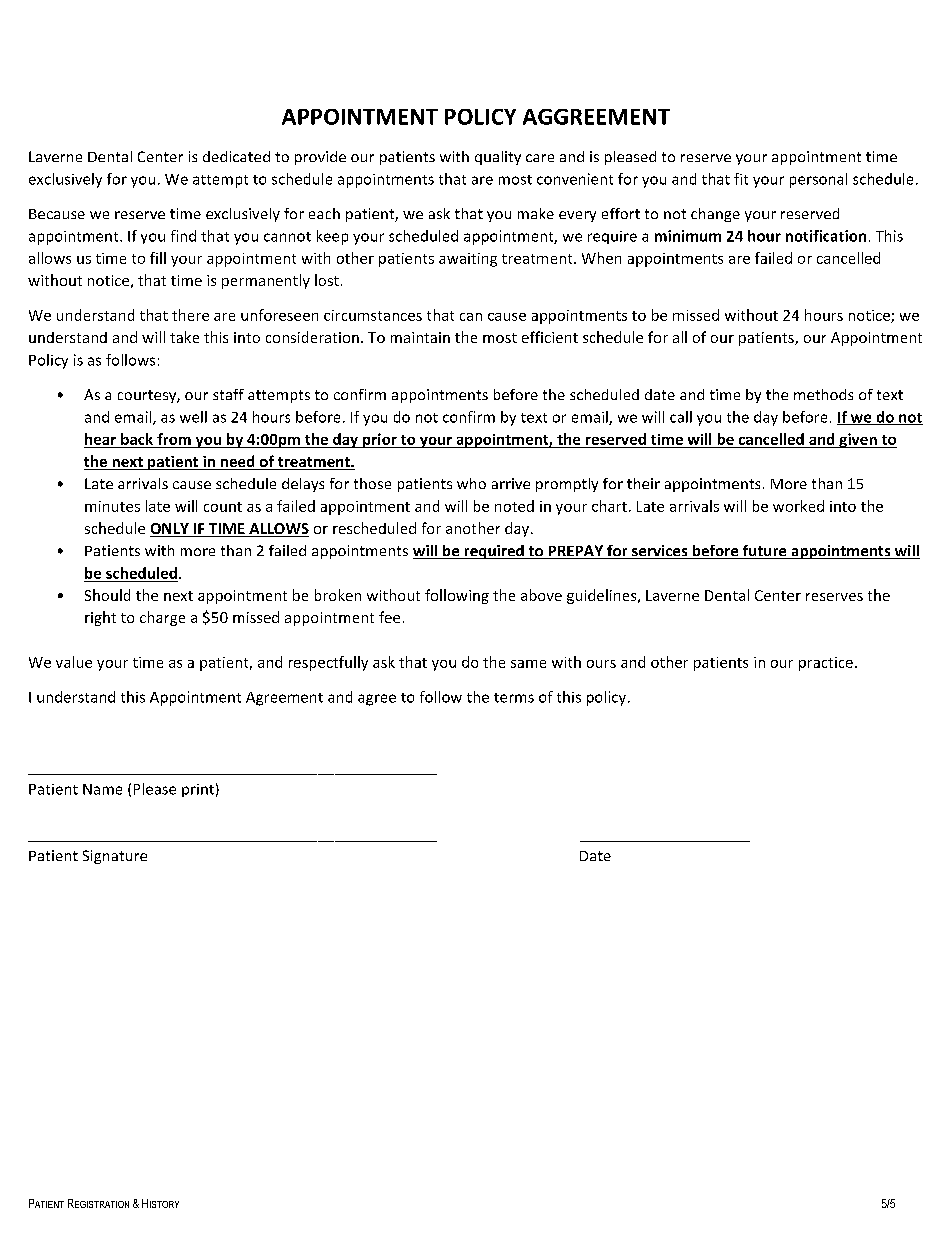 The height and width of the screenshot is (1233, 952). I want to click on fit, so click(741, 179).
